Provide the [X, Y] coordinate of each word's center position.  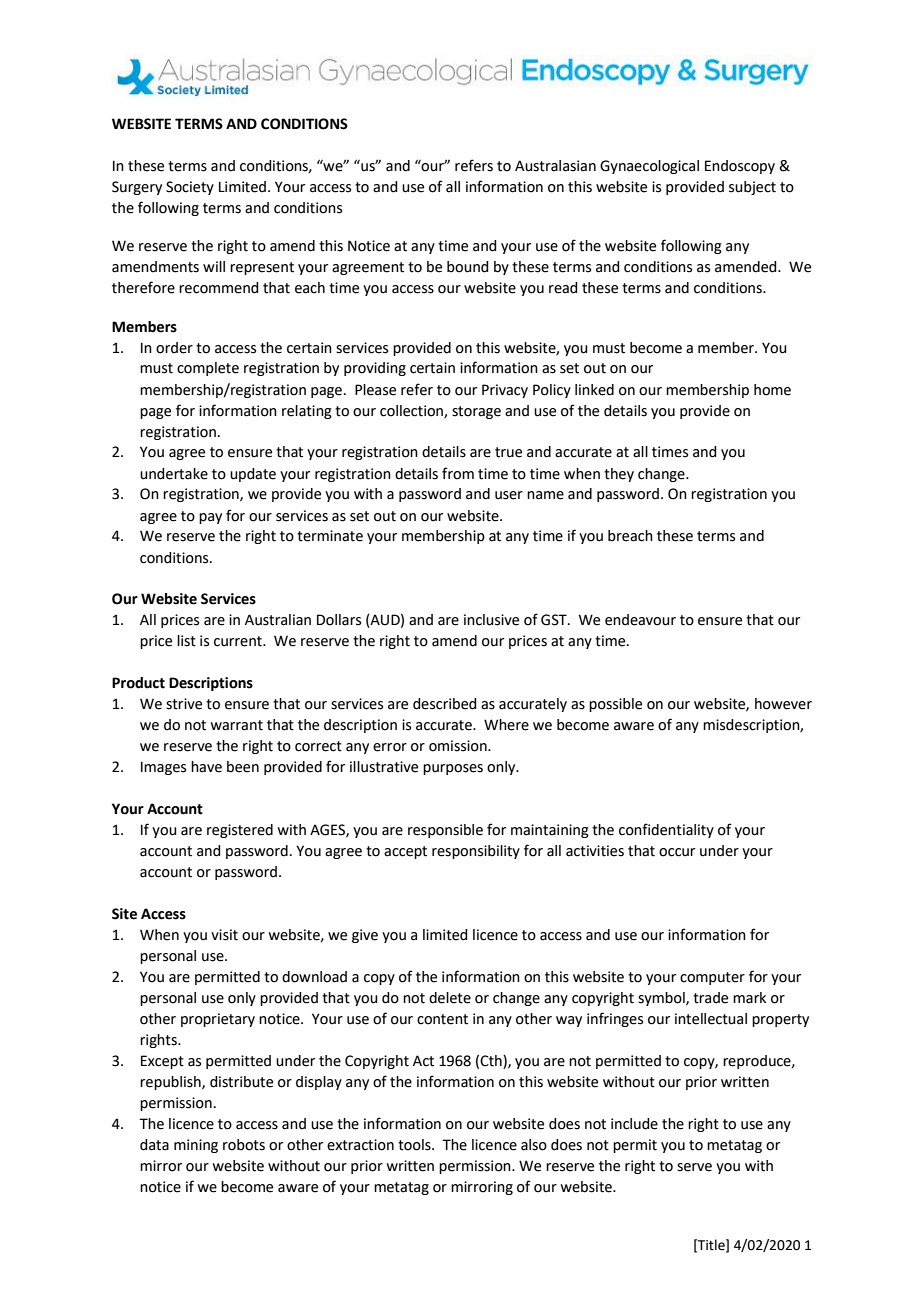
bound [468, 267]
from [458, 473]
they [619, 475]
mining [196, 1146]
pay [210, 518]
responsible [445, 831]
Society [190, 188]
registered [240, 831]
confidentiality [666, 830]
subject [752, 188]
